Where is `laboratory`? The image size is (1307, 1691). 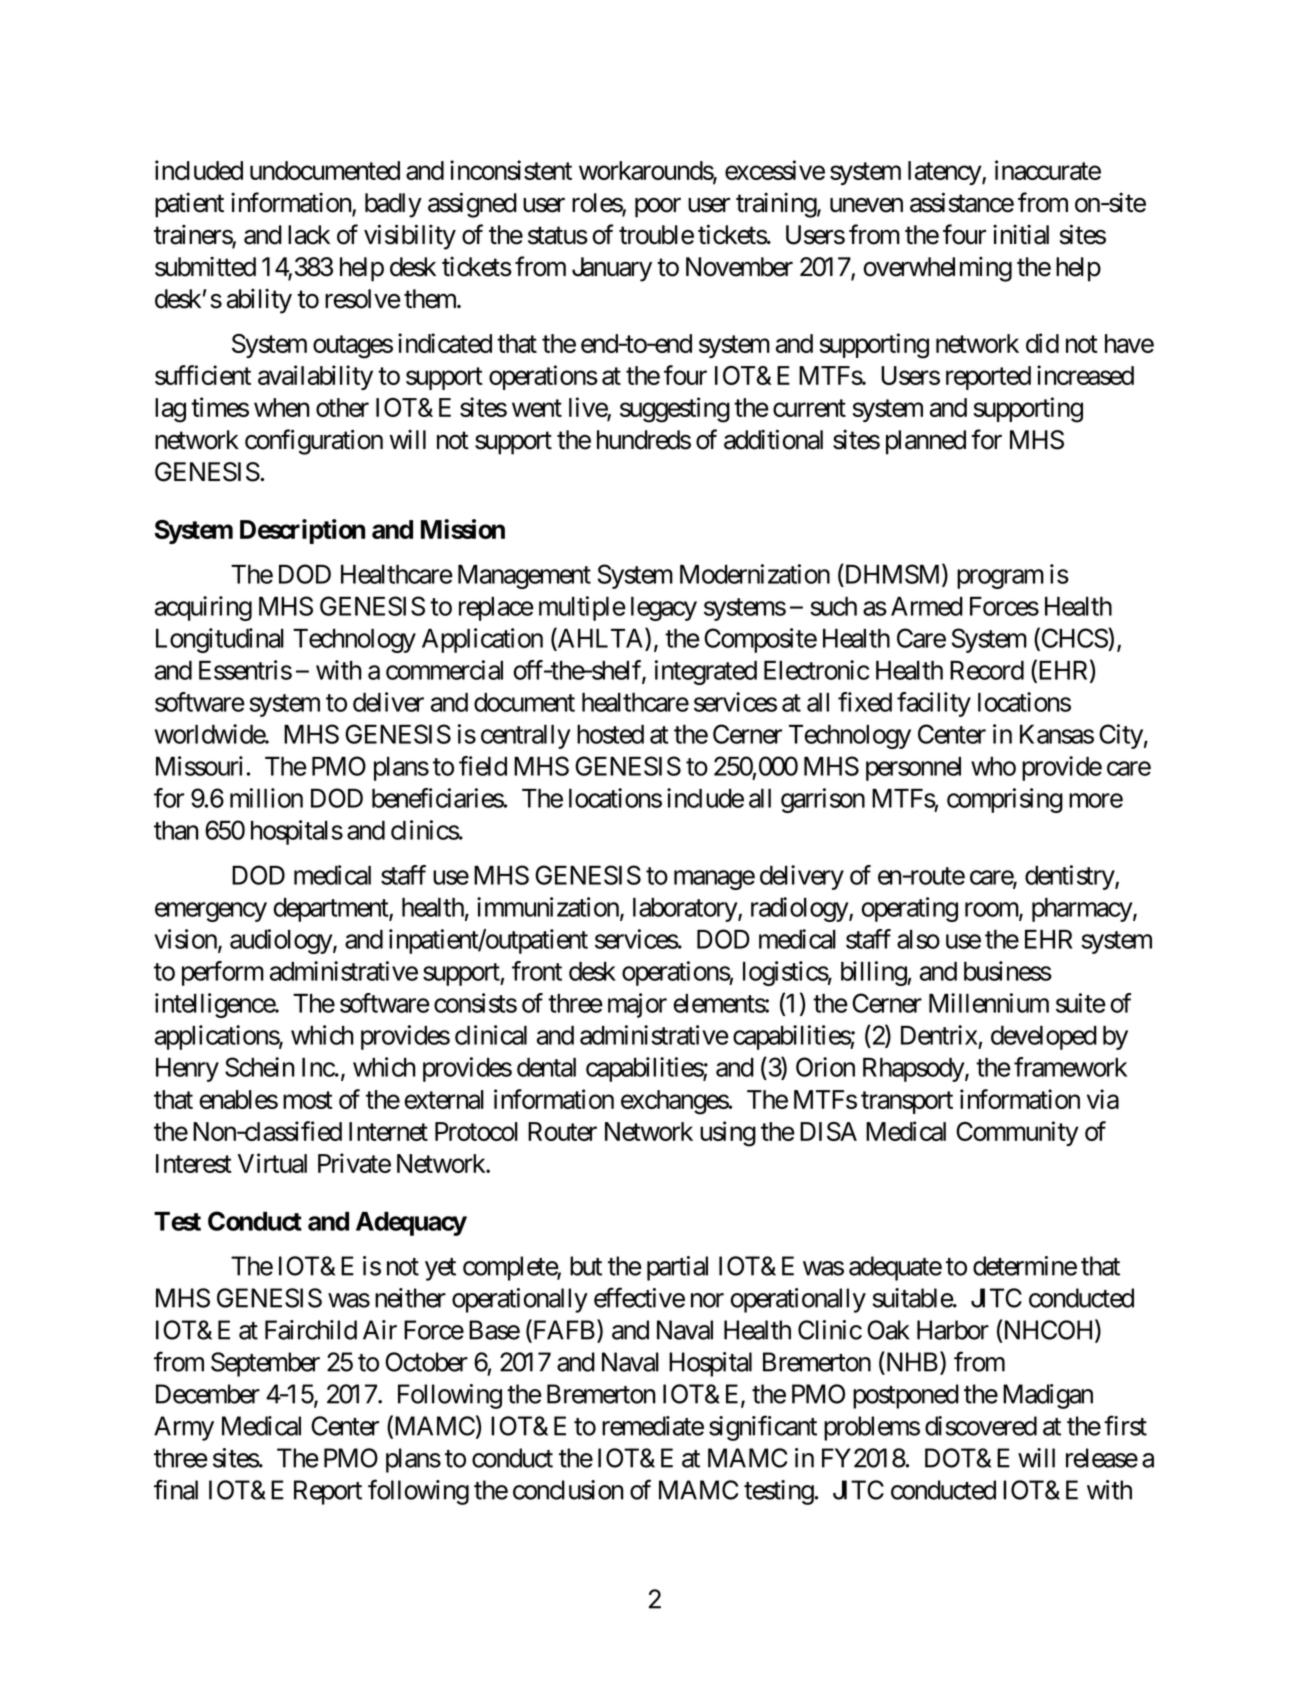
laboratory is located at coordinates (686, 910).
